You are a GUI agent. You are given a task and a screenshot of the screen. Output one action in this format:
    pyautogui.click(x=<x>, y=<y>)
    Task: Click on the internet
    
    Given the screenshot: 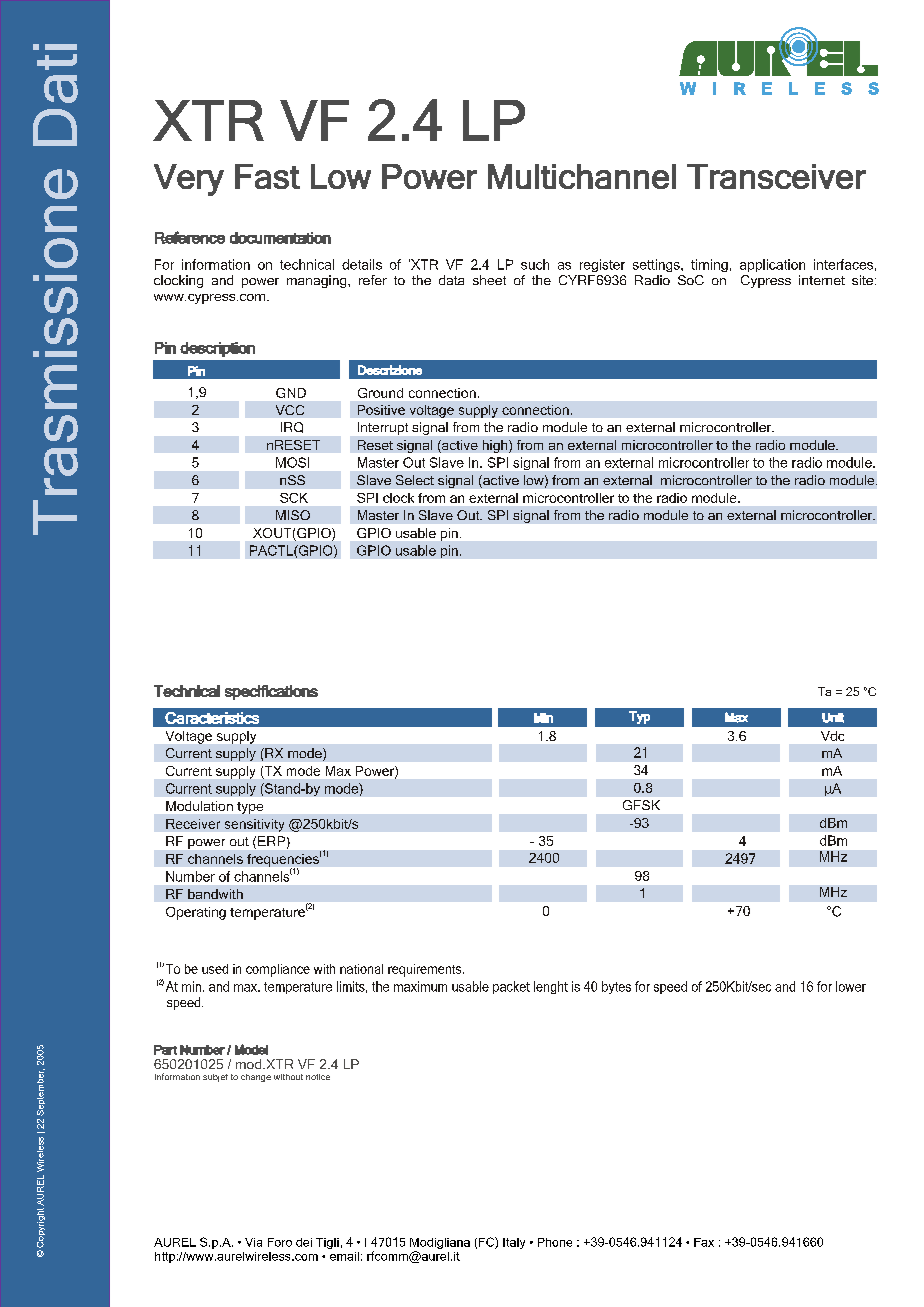 What is the action you would take?
    pyautogui.click(x=822, y=280)
